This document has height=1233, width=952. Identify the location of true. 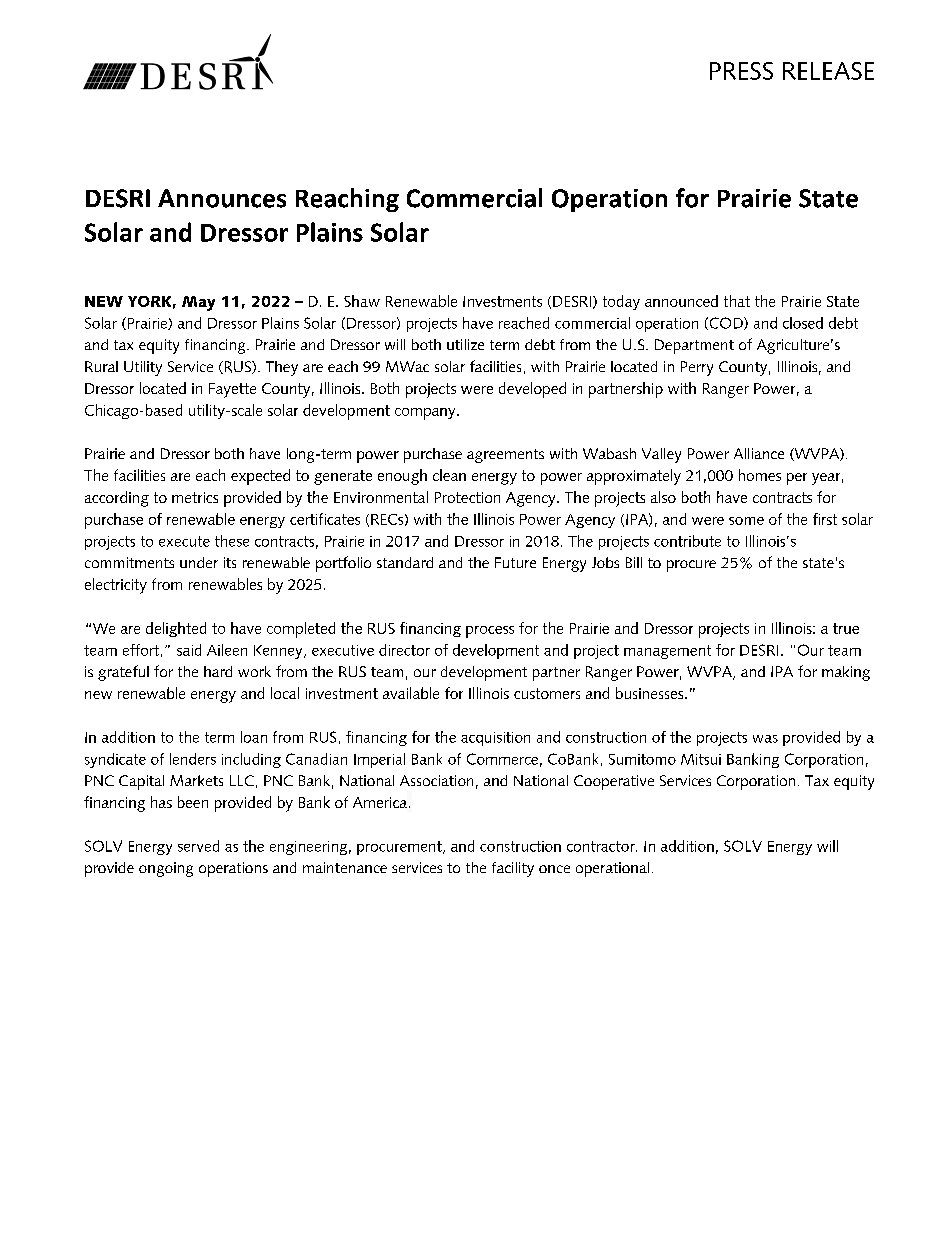
(846, 628).
